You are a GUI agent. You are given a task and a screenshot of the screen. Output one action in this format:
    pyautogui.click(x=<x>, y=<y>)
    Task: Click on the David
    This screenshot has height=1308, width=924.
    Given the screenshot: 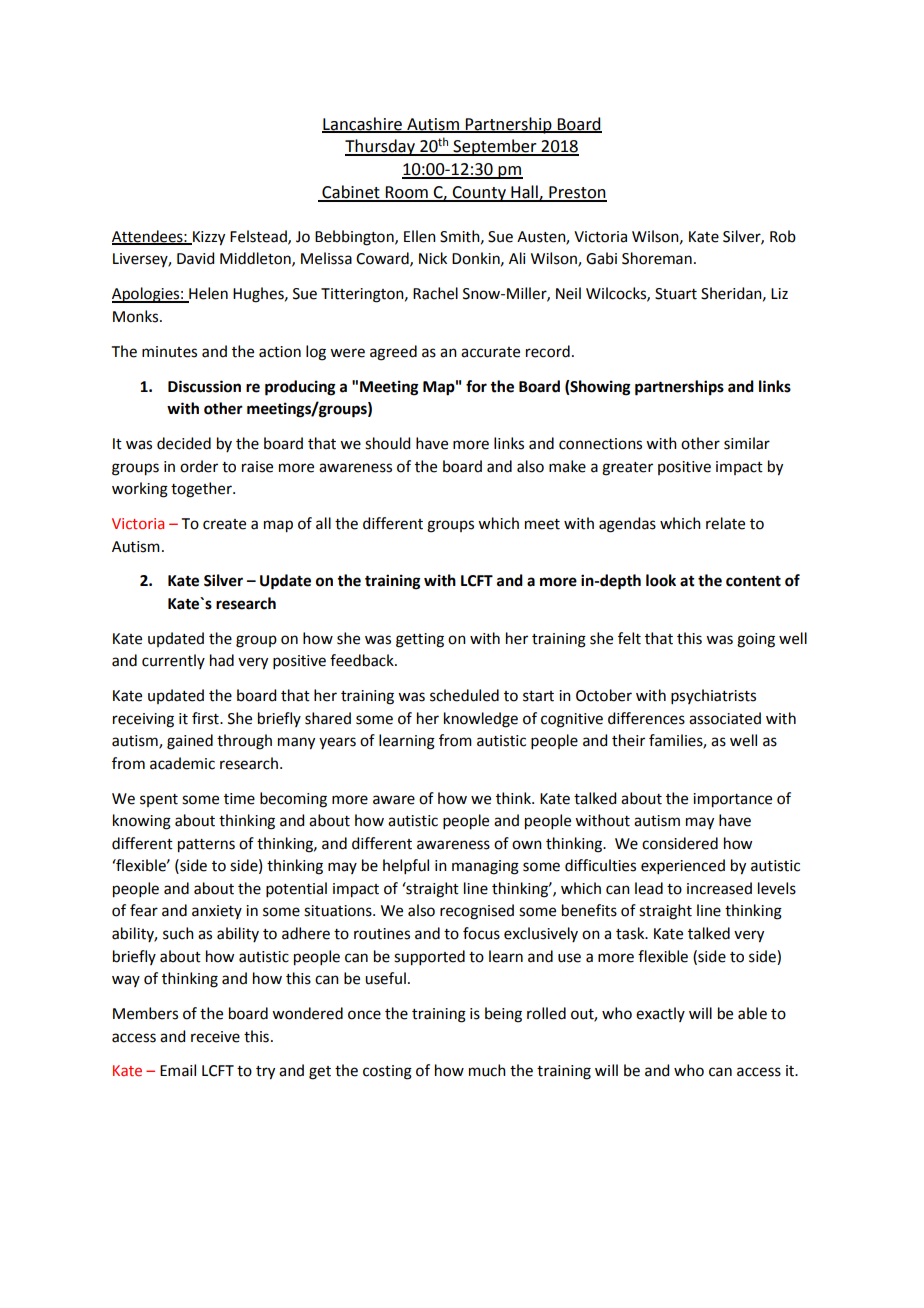 What is the action you would take?
    pyautogui.click(x=195, y=258)
